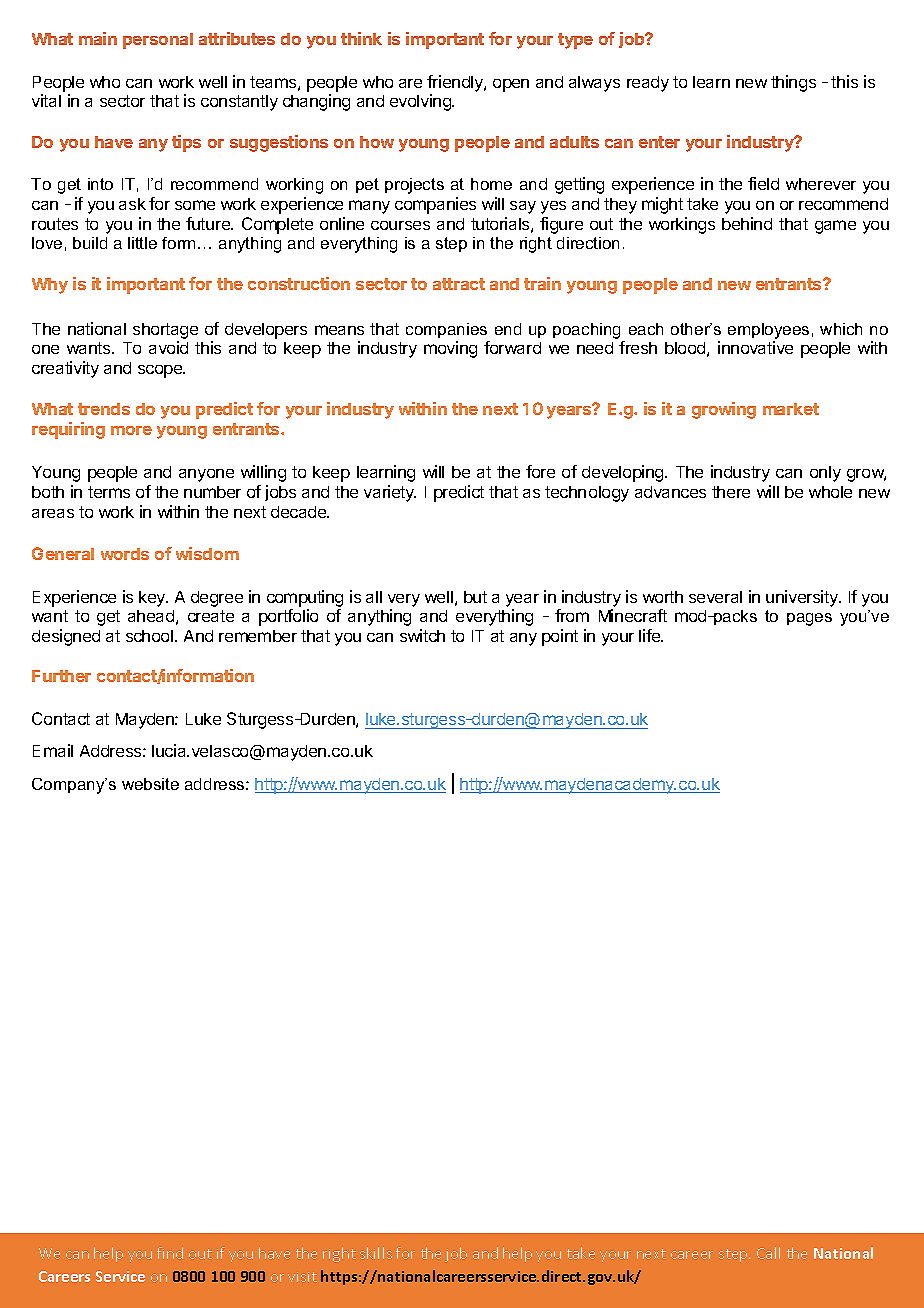  What do you see at coordinates (793, 83) in the page?
I see `things` at bounding box center [793, 83].
